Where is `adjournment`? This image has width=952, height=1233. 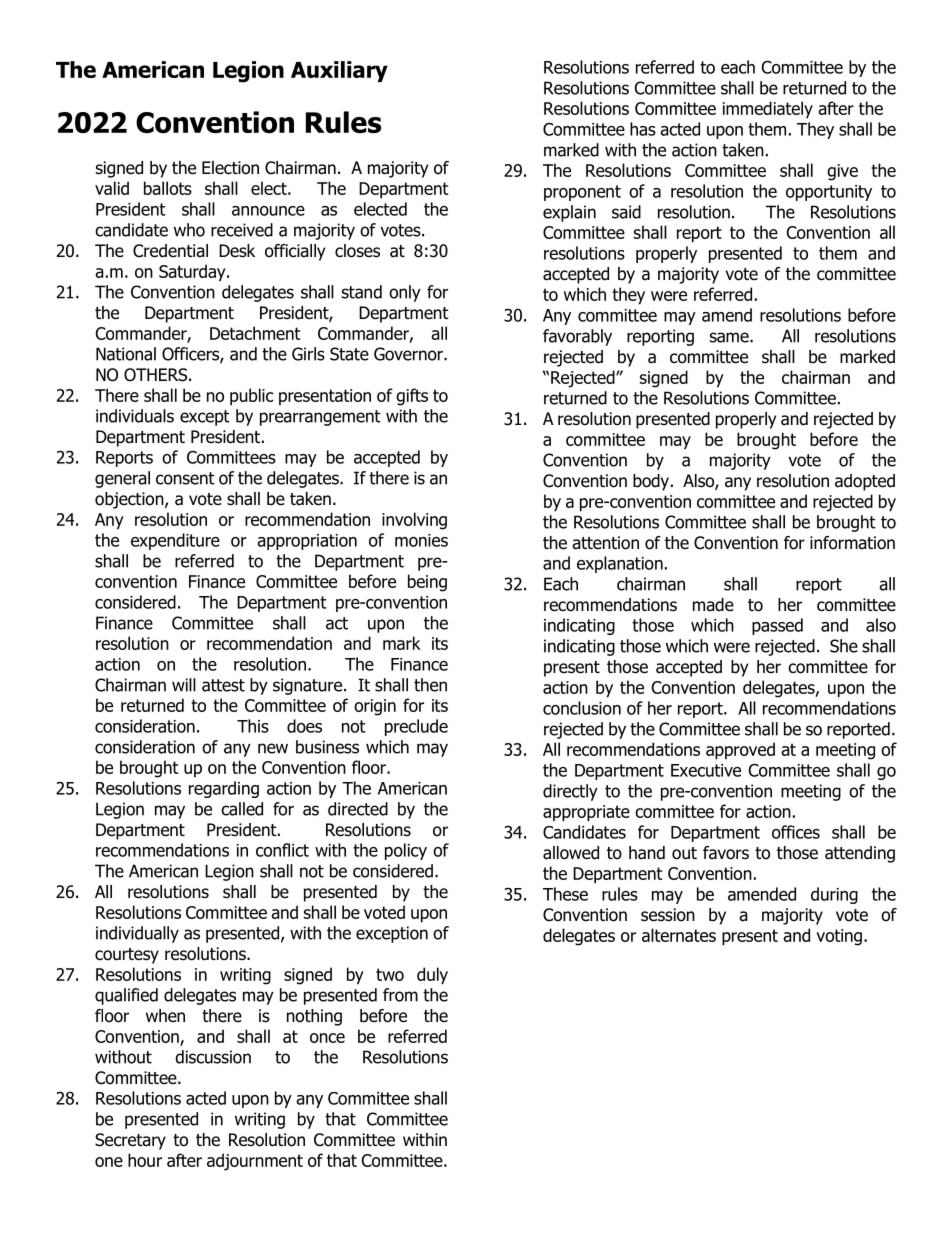
adjournment is located at coordinates (255, 1162).
